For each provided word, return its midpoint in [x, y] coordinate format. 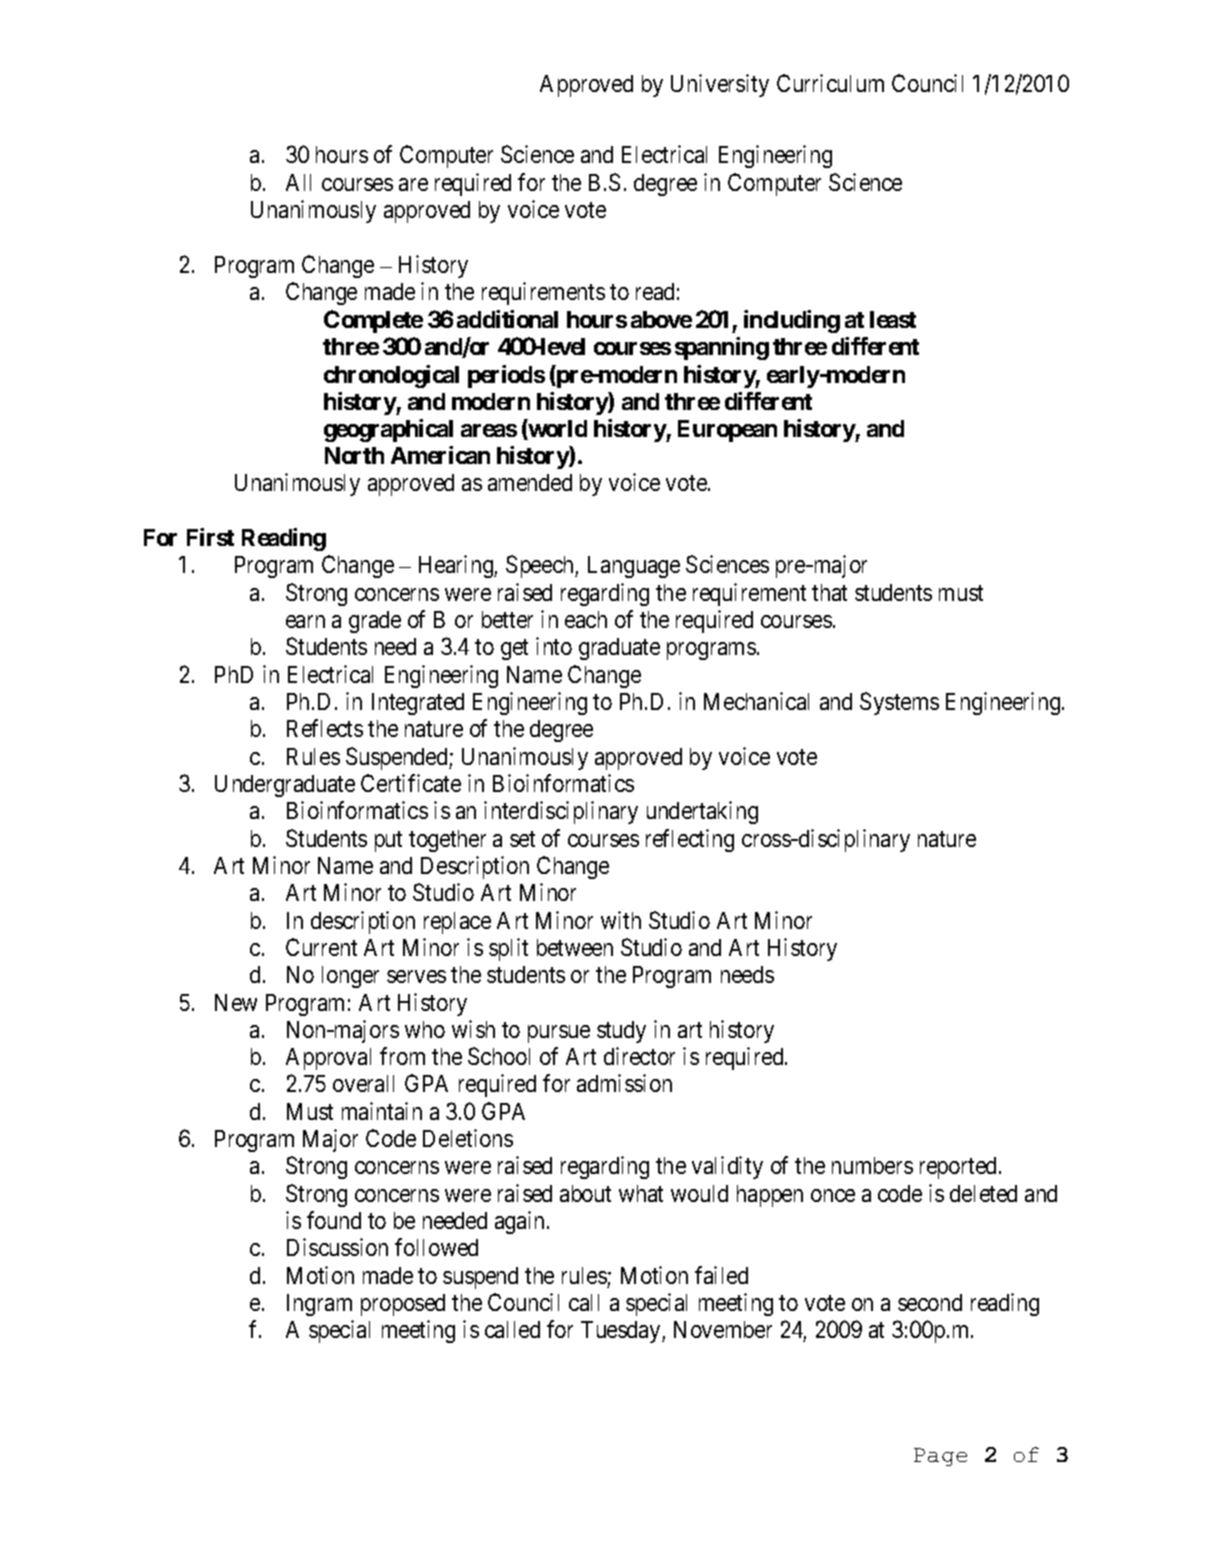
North [354, 455]
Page [940, 1457]
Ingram [319, 1305]
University [720, 85]
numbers [872, 1165]
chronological [391, 376]
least [893, 319]
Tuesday [622, 1332]
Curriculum [830, 83]
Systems [899, 703]
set [522, 839]
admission [624, 1083]
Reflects [325, 728]
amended [530, 482]
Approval [328, 1059]
